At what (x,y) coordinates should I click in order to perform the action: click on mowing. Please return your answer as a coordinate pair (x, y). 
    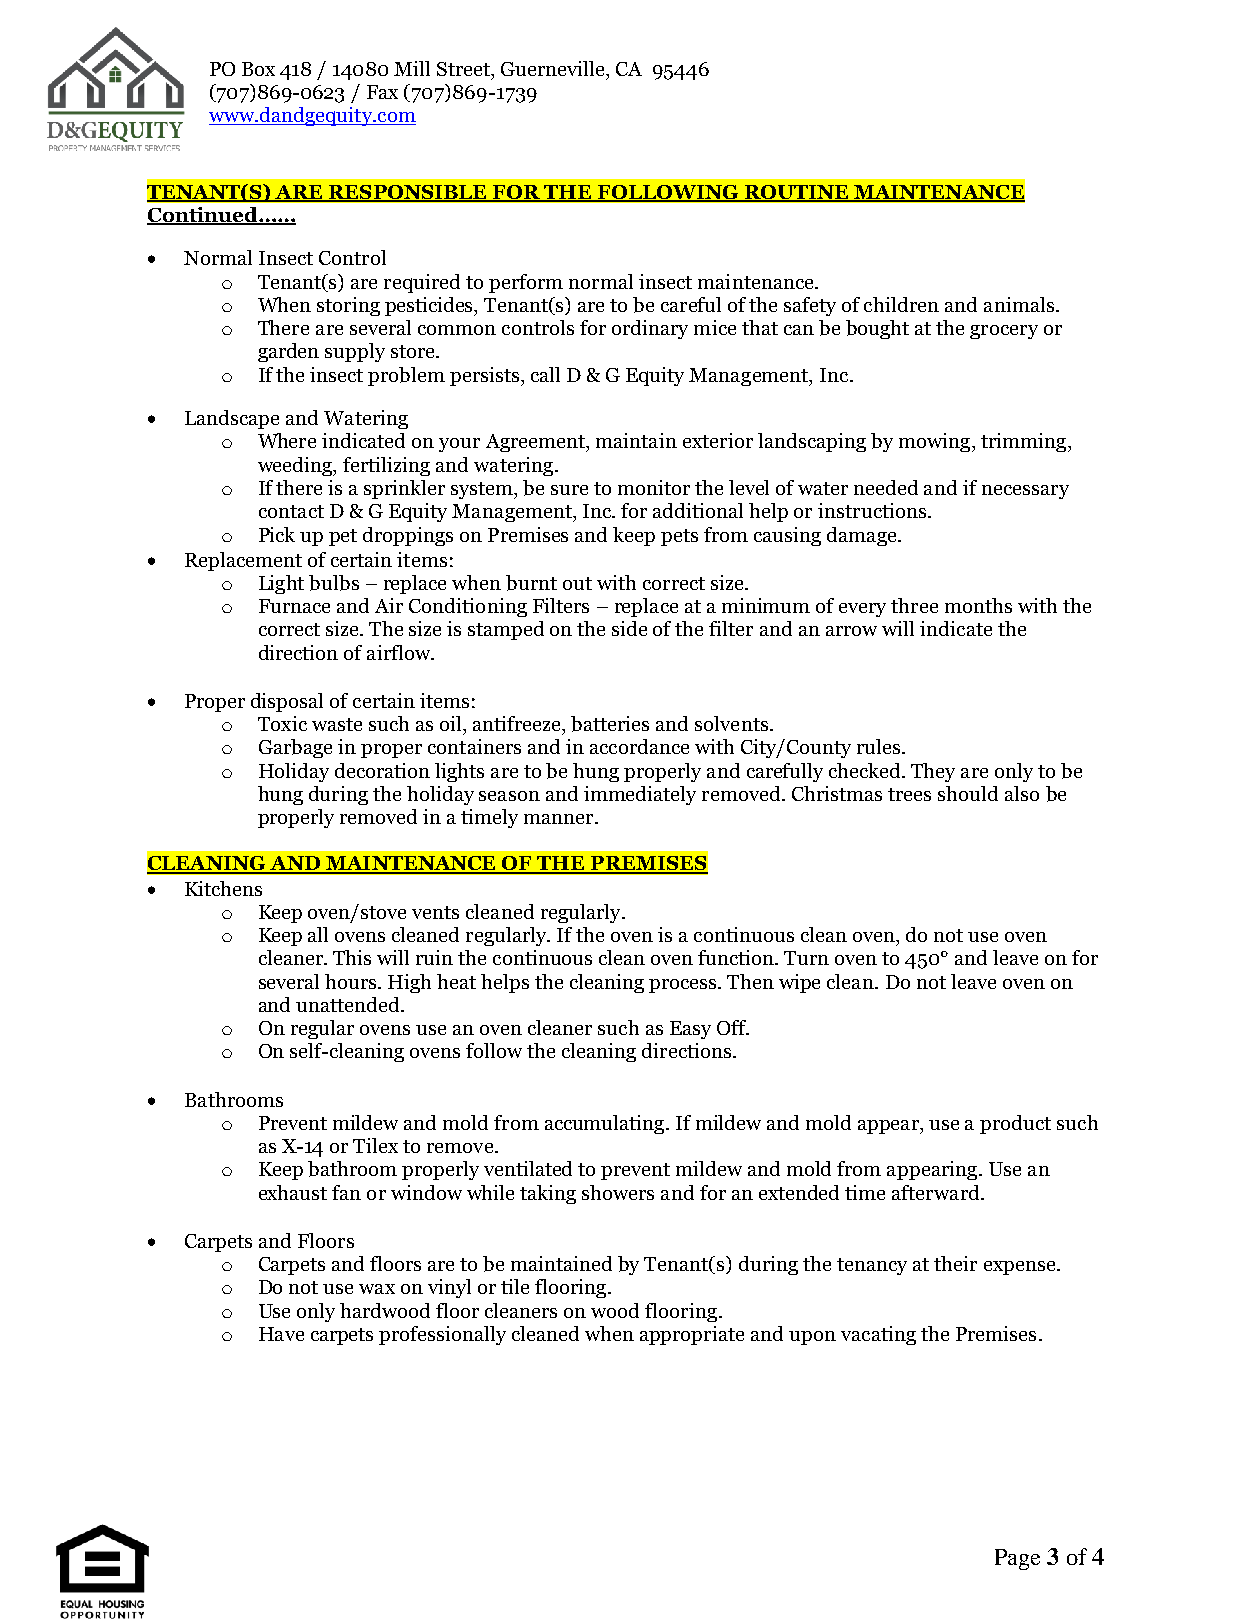
    Looking at the image, I should click on (936, 442).
